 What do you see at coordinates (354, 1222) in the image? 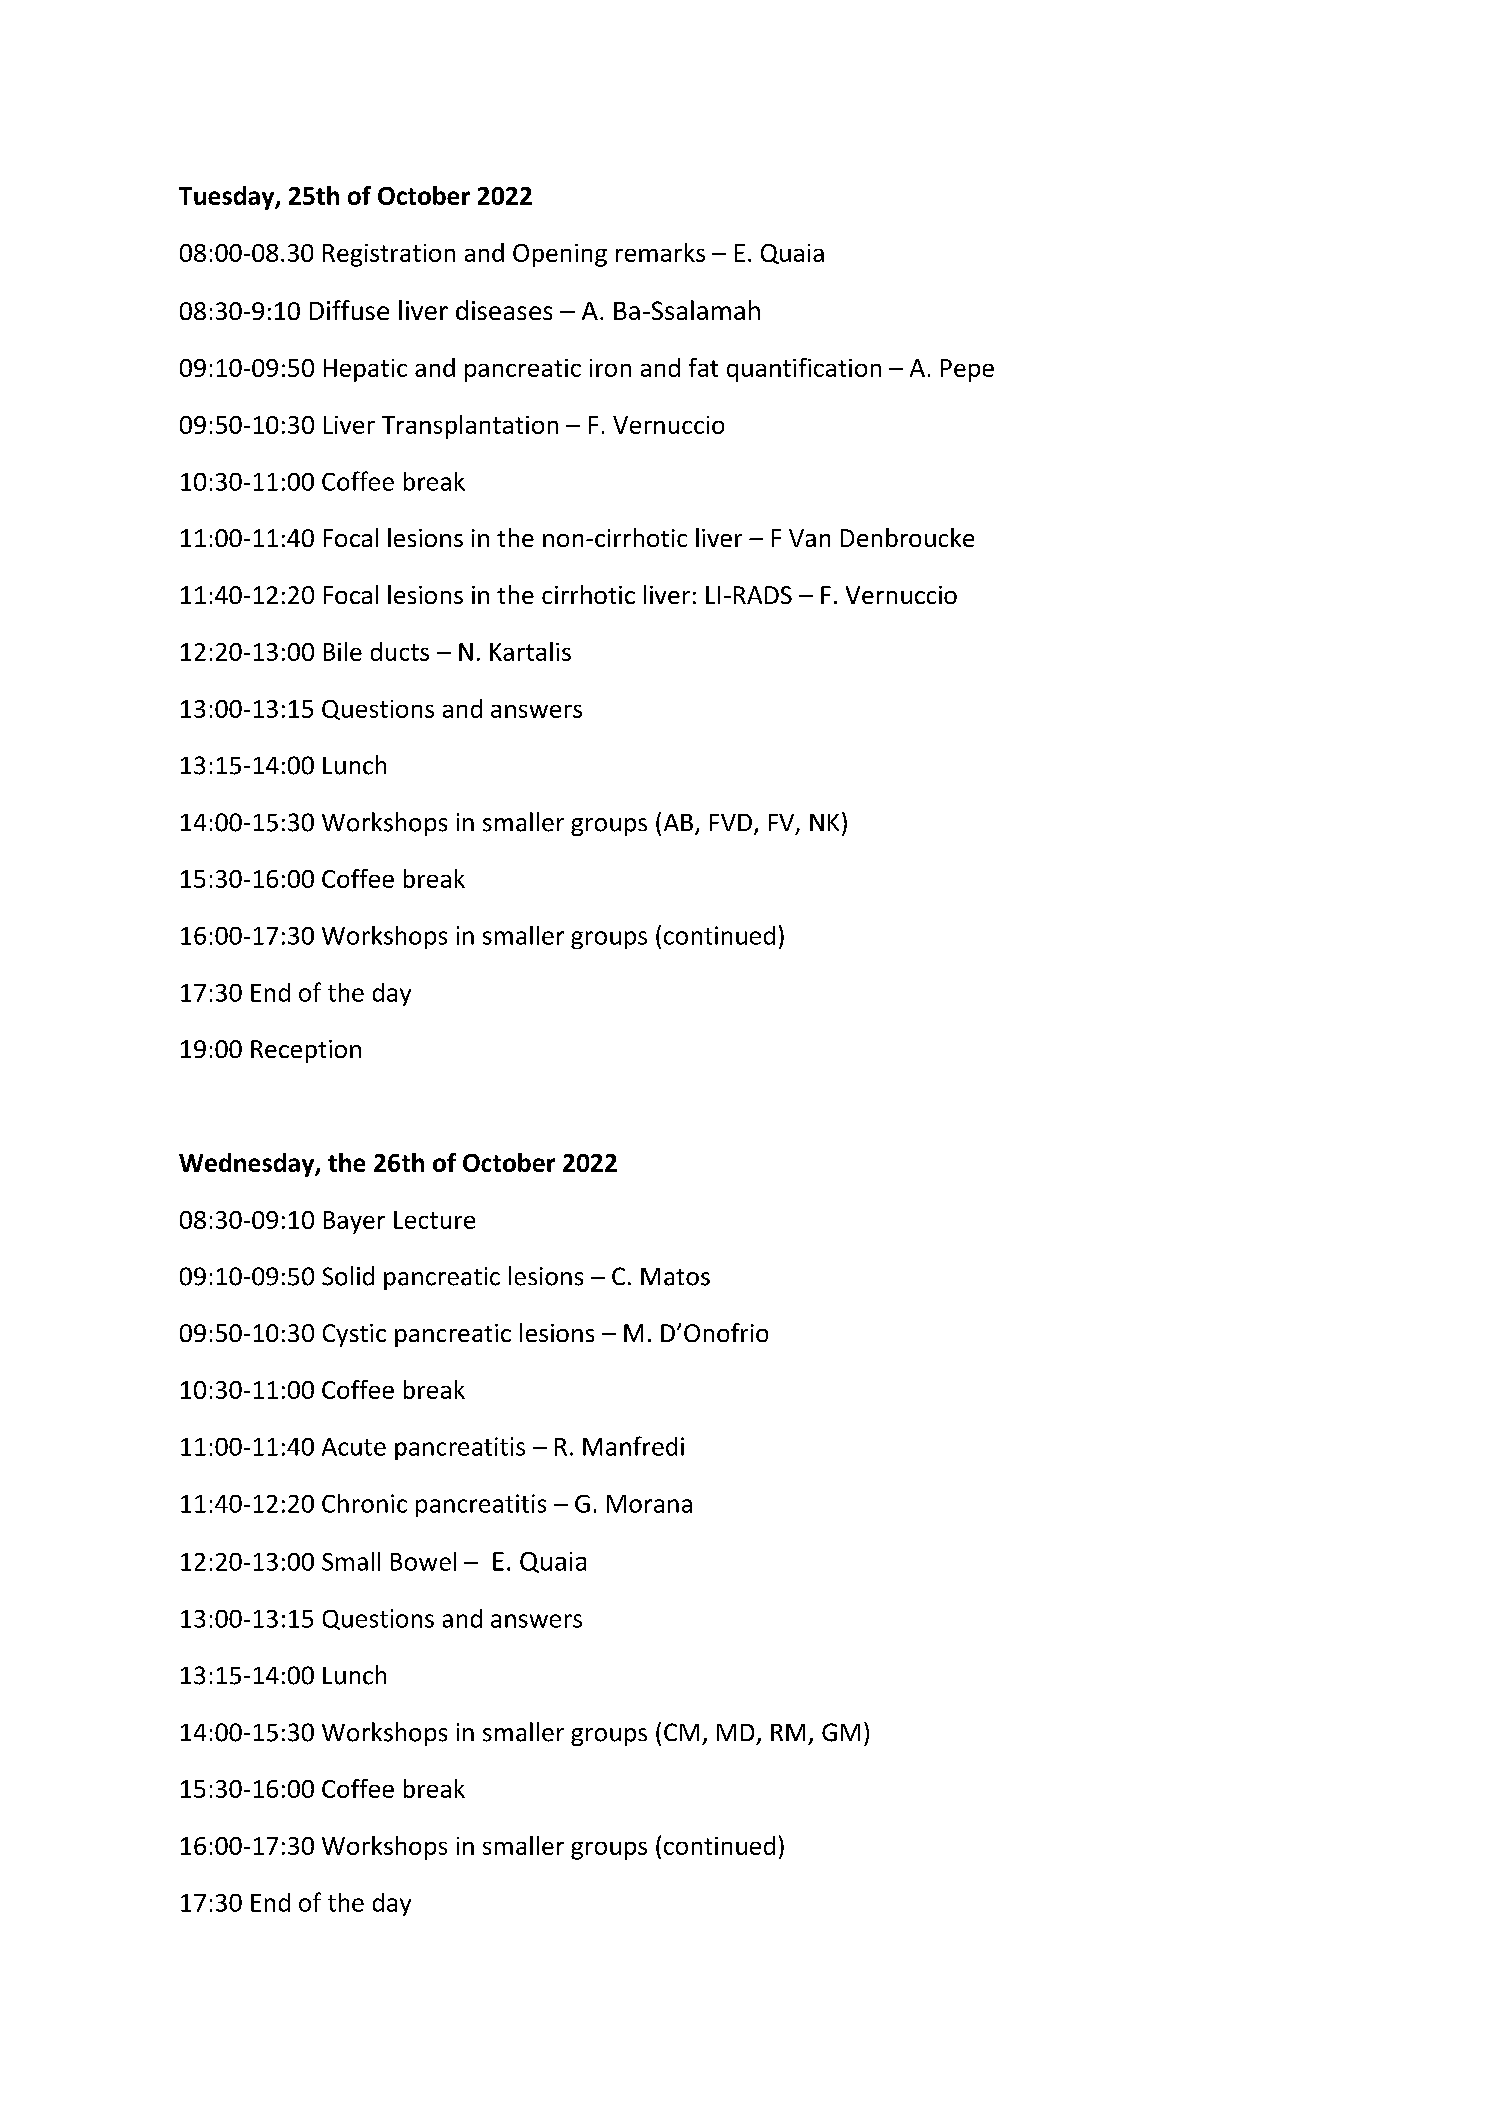
I see `Bayer` at bounding box center [354, 1222].
